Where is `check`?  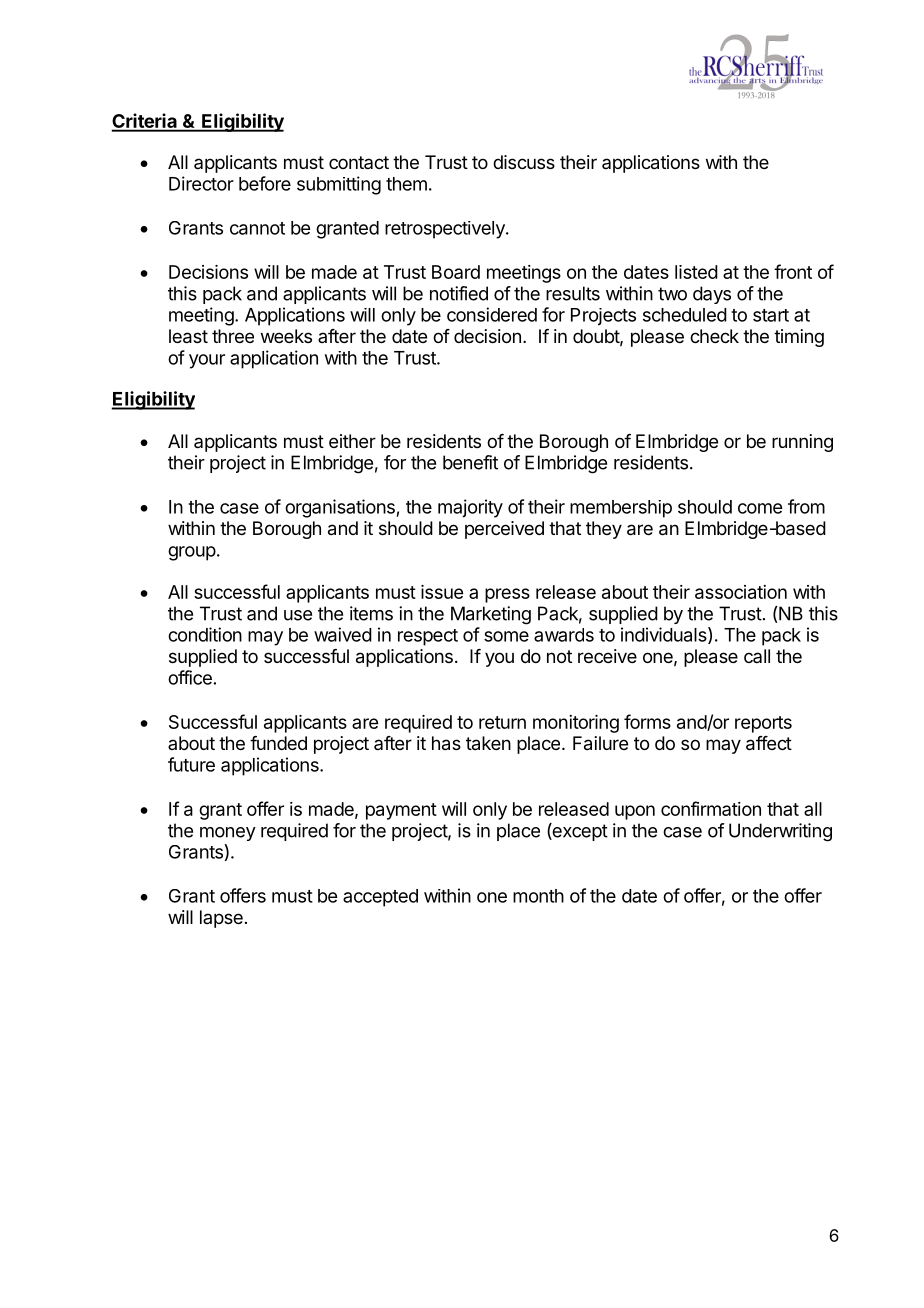
check is located at coordinates (714, 336).
